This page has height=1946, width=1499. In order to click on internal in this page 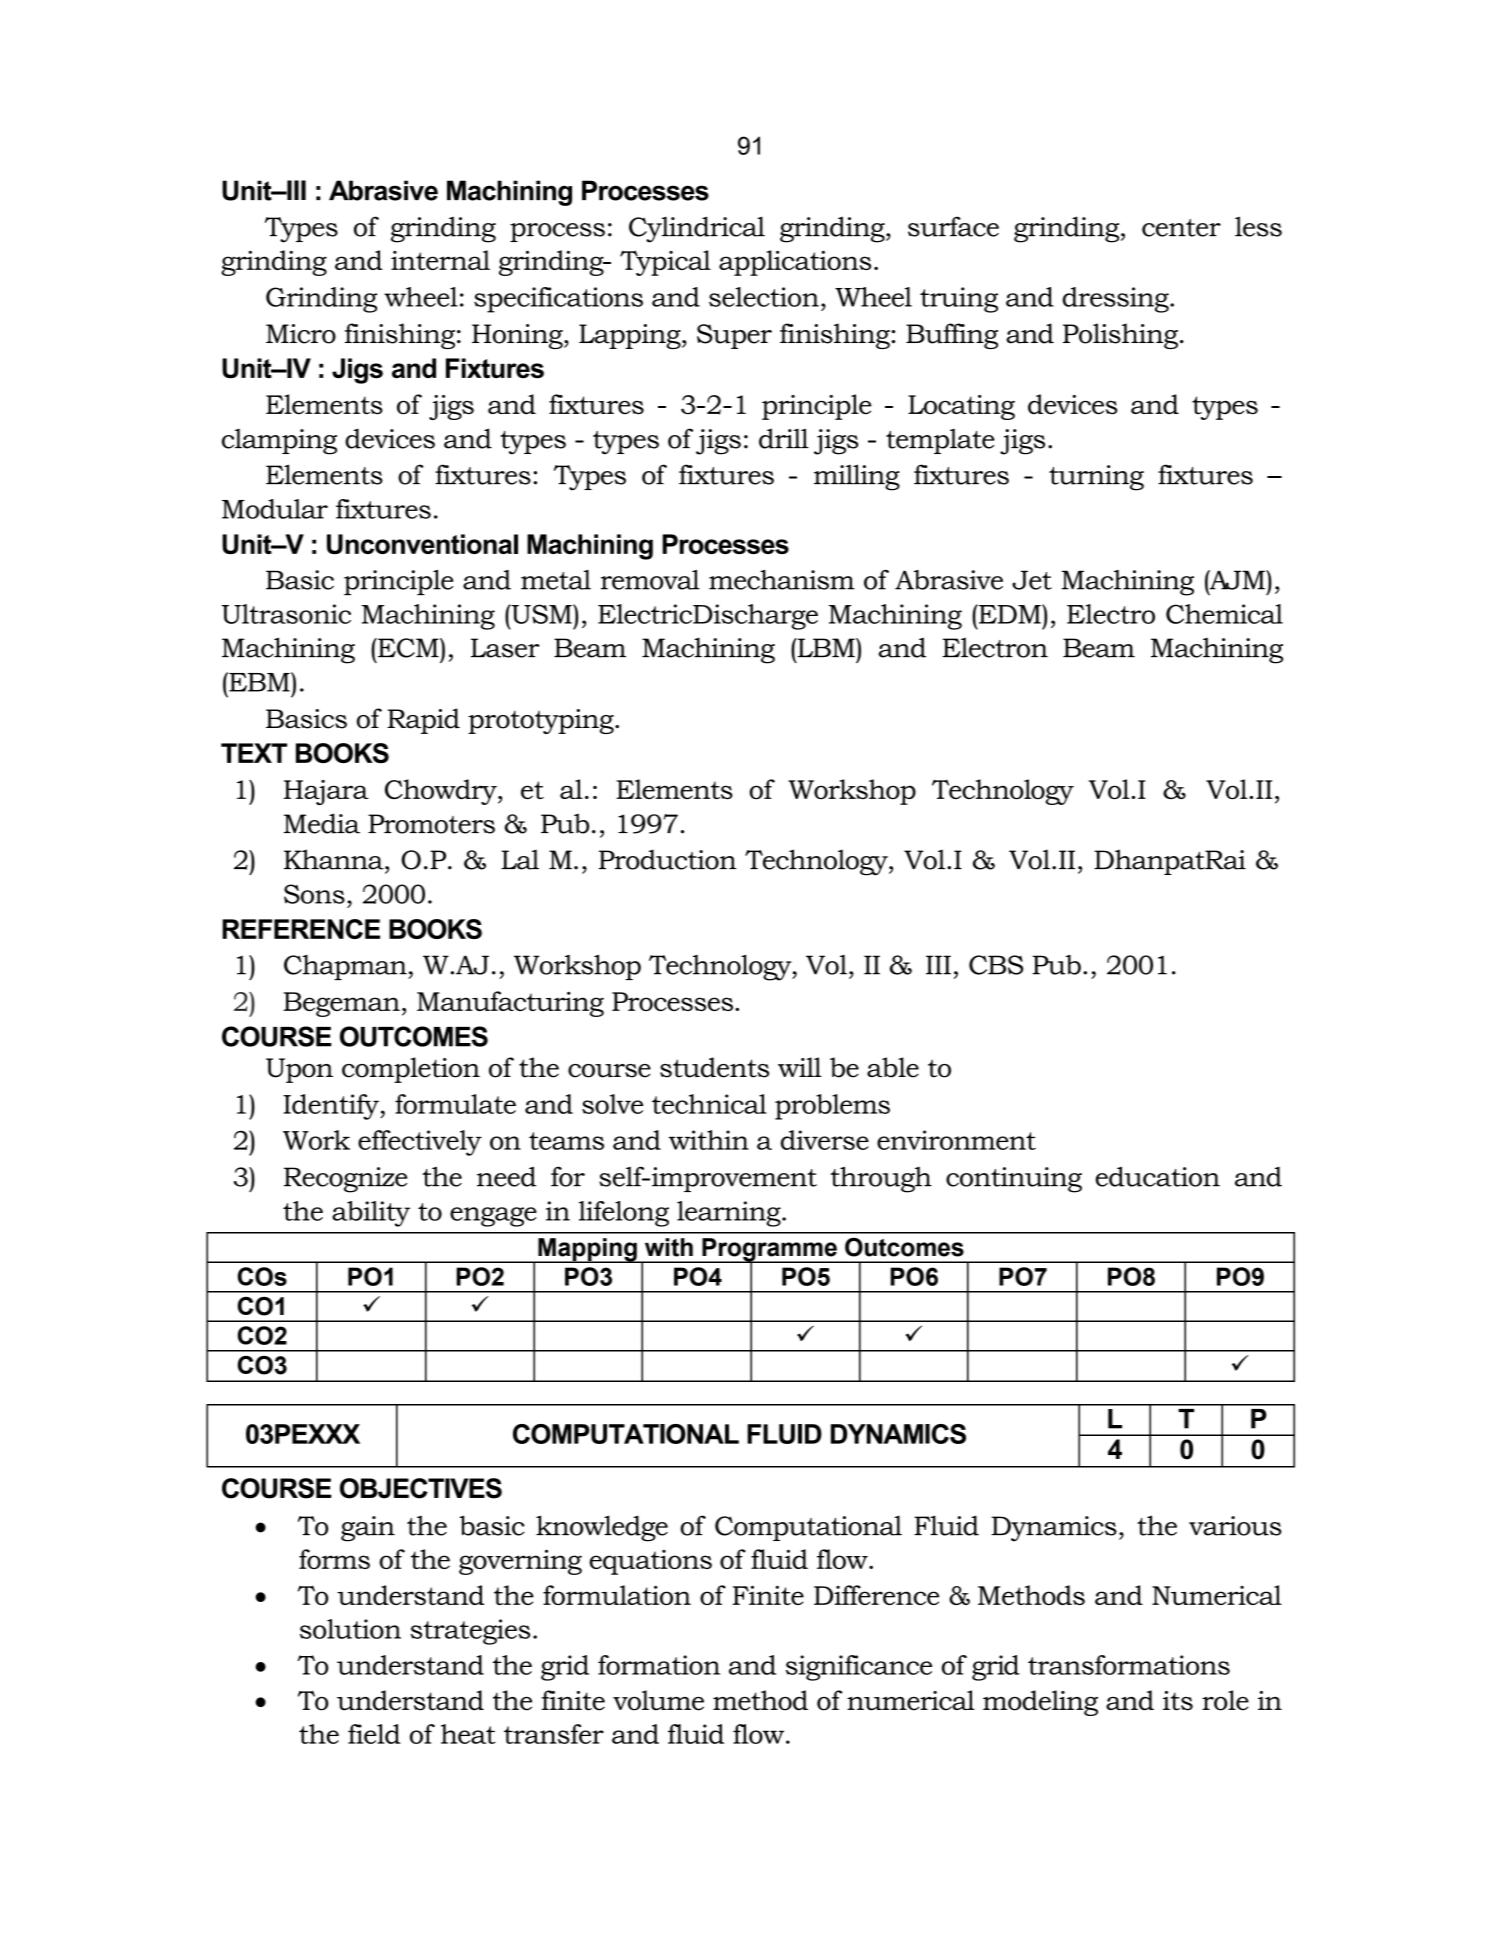, I will do `click(440, 260)`.
